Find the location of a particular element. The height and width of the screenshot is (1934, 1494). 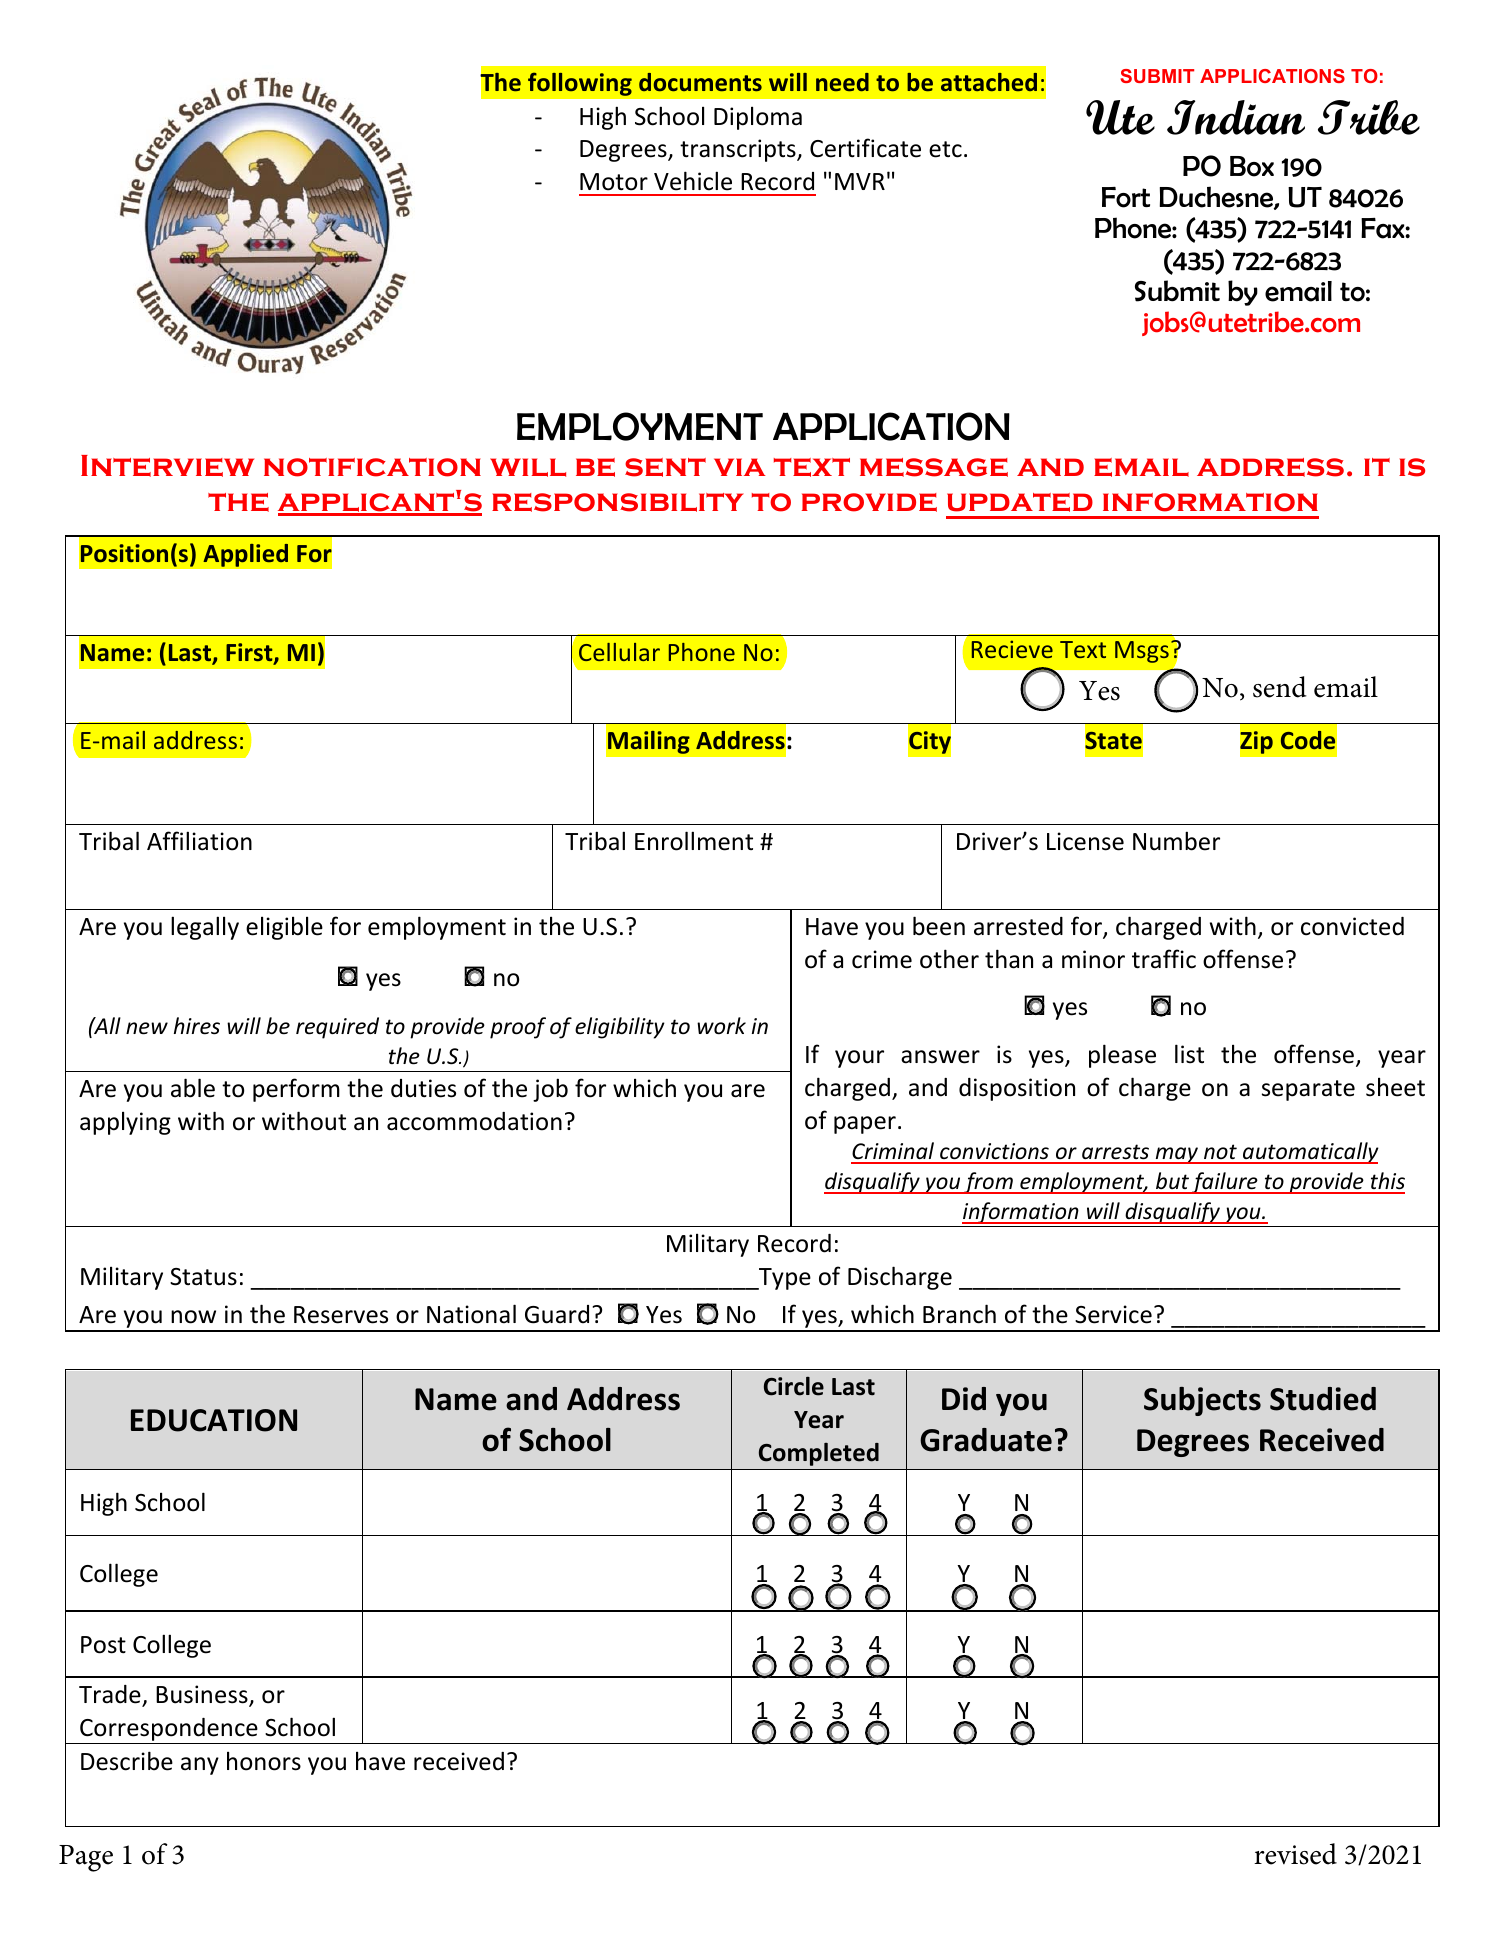

First is located at coordinates (250, 653).
